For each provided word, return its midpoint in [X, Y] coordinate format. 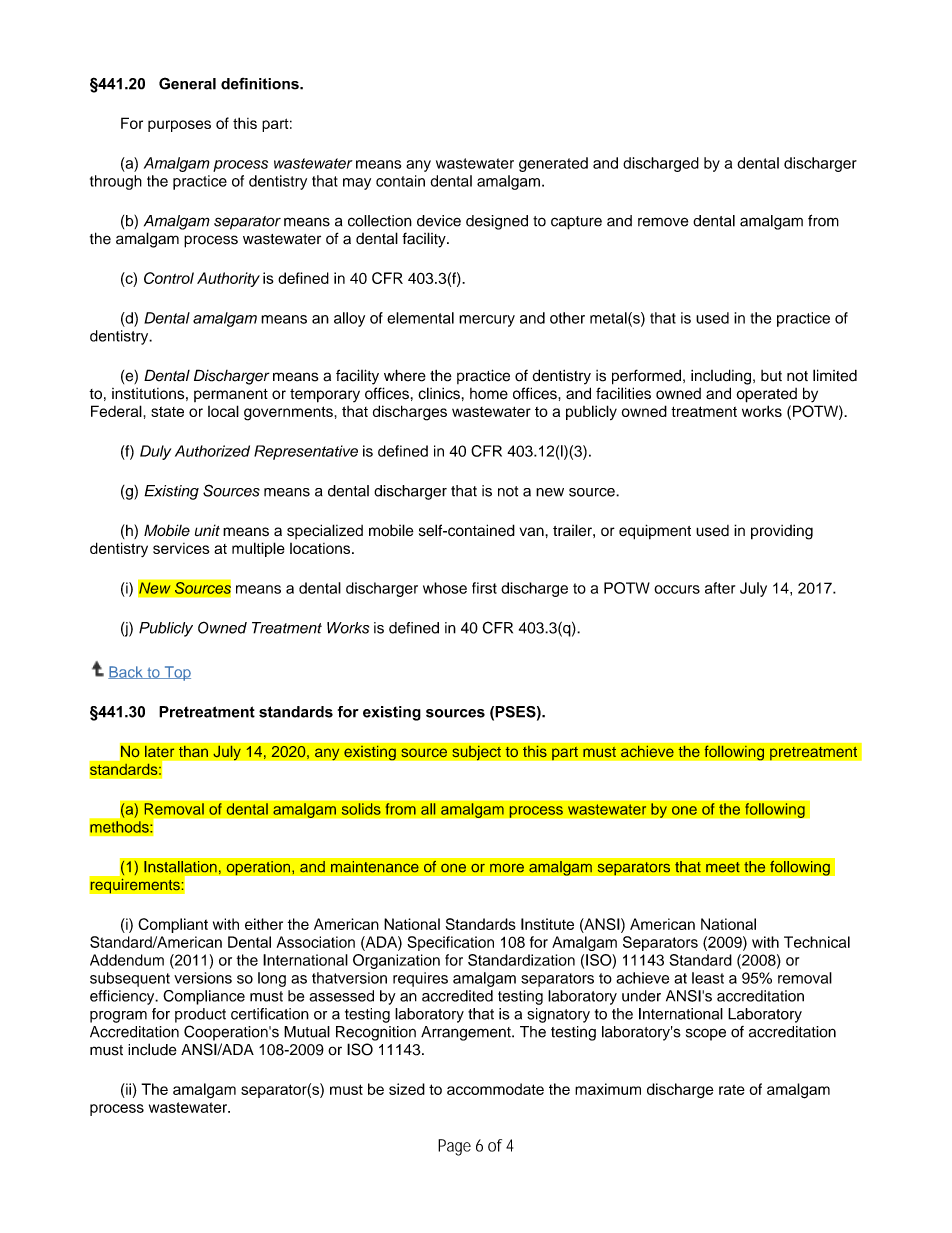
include [152, 1049]
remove [663, 222]
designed [497, 222]
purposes [179, 126]
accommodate [495, 1089]
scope [706, 1034]
